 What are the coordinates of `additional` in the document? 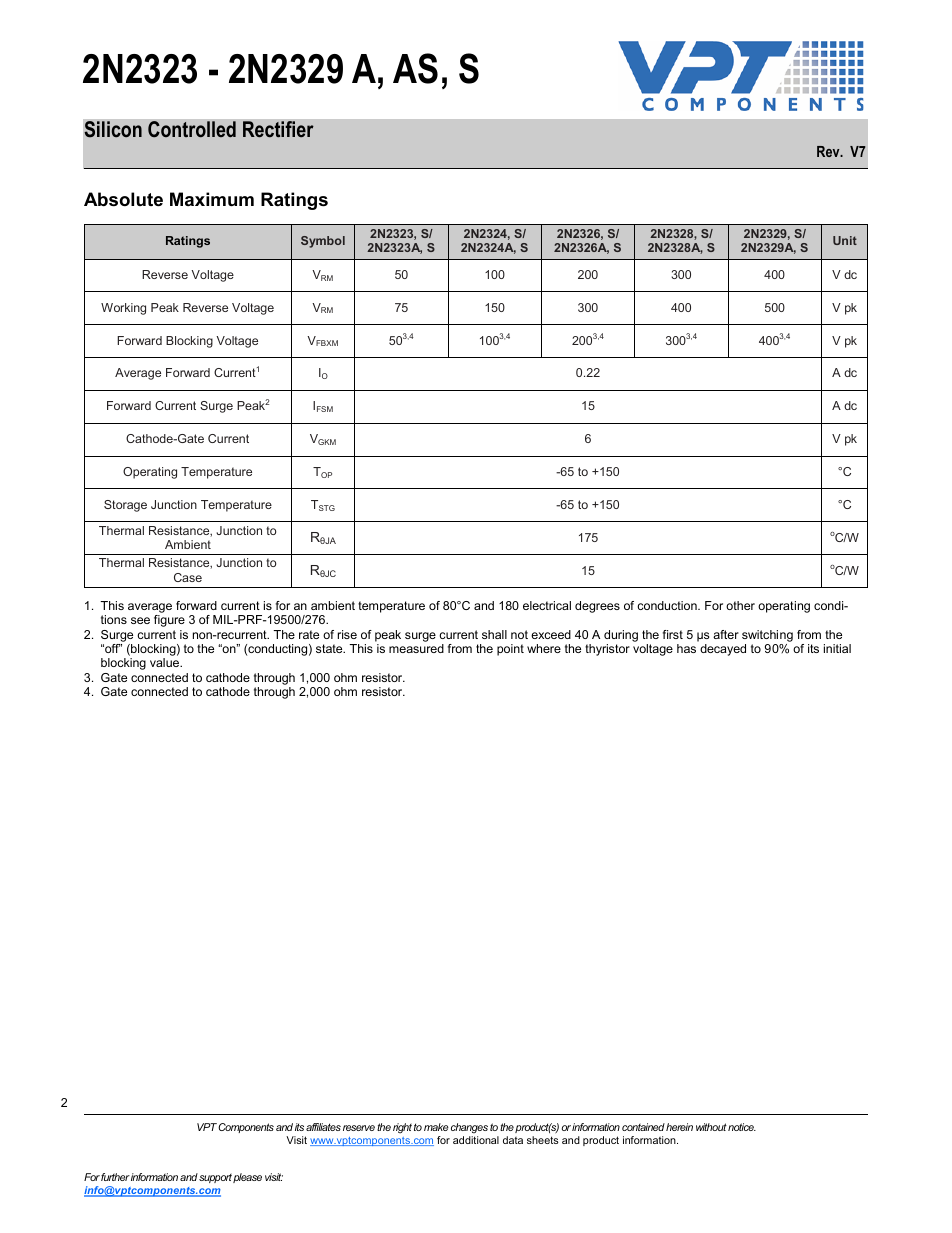 It's located at (476, 1140).
